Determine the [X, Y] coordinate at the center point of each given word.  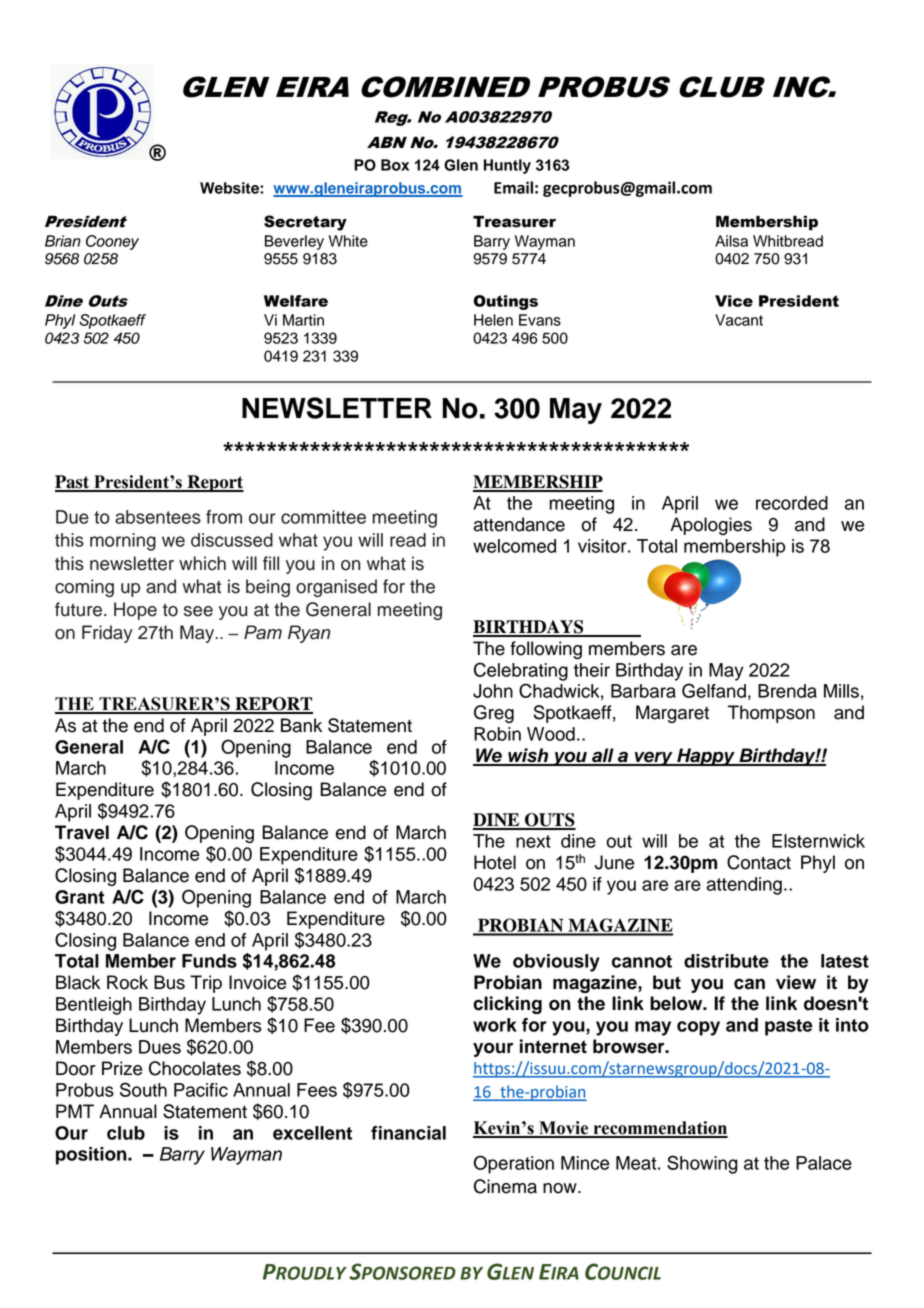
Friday [107, 634]
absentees [158, 517]
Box [395, 165]
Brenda [787, 691]
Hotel [495, 862]
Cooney [112, 242]
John [493, 691]
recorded [792, 503]
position [92, 1156]
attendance [519, 524]
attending [744, 886]
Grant [80, 897]
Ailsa [731, 241]
